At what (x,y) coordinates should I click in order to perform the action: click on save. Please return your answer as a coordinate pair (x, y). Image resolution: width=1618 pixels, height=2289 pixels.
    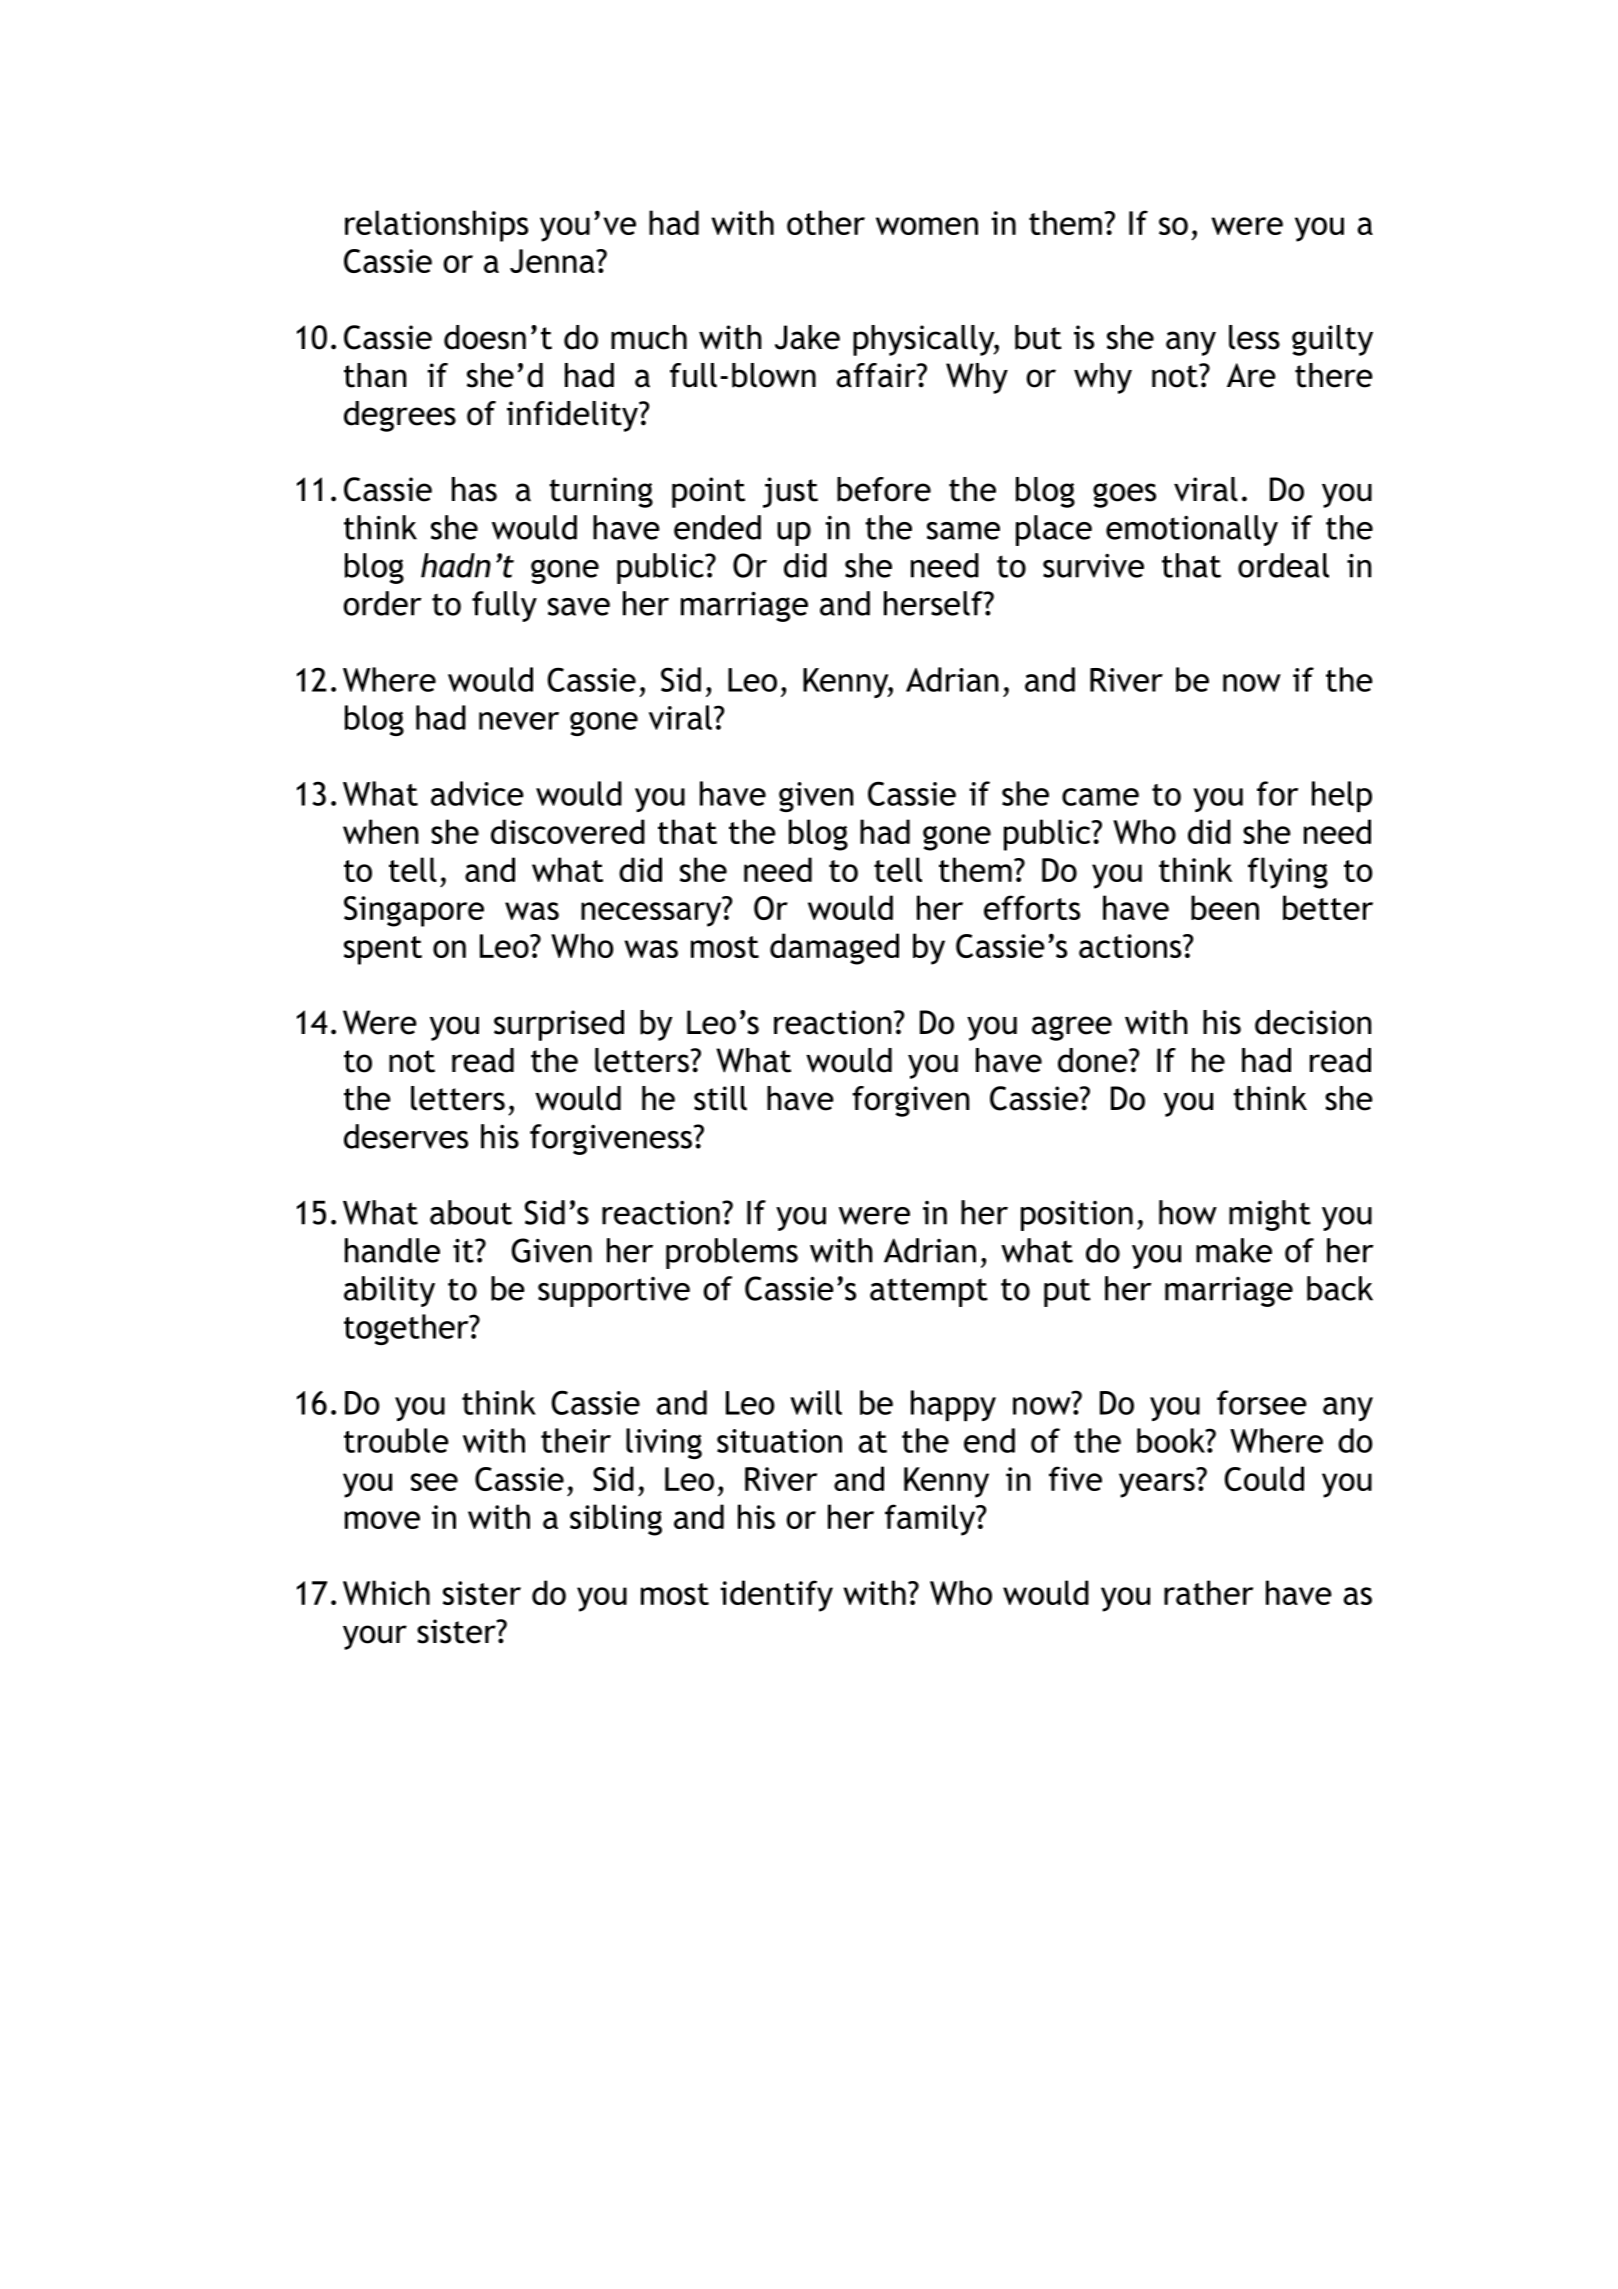
    Looking at the image, I should click on (579, 607).
